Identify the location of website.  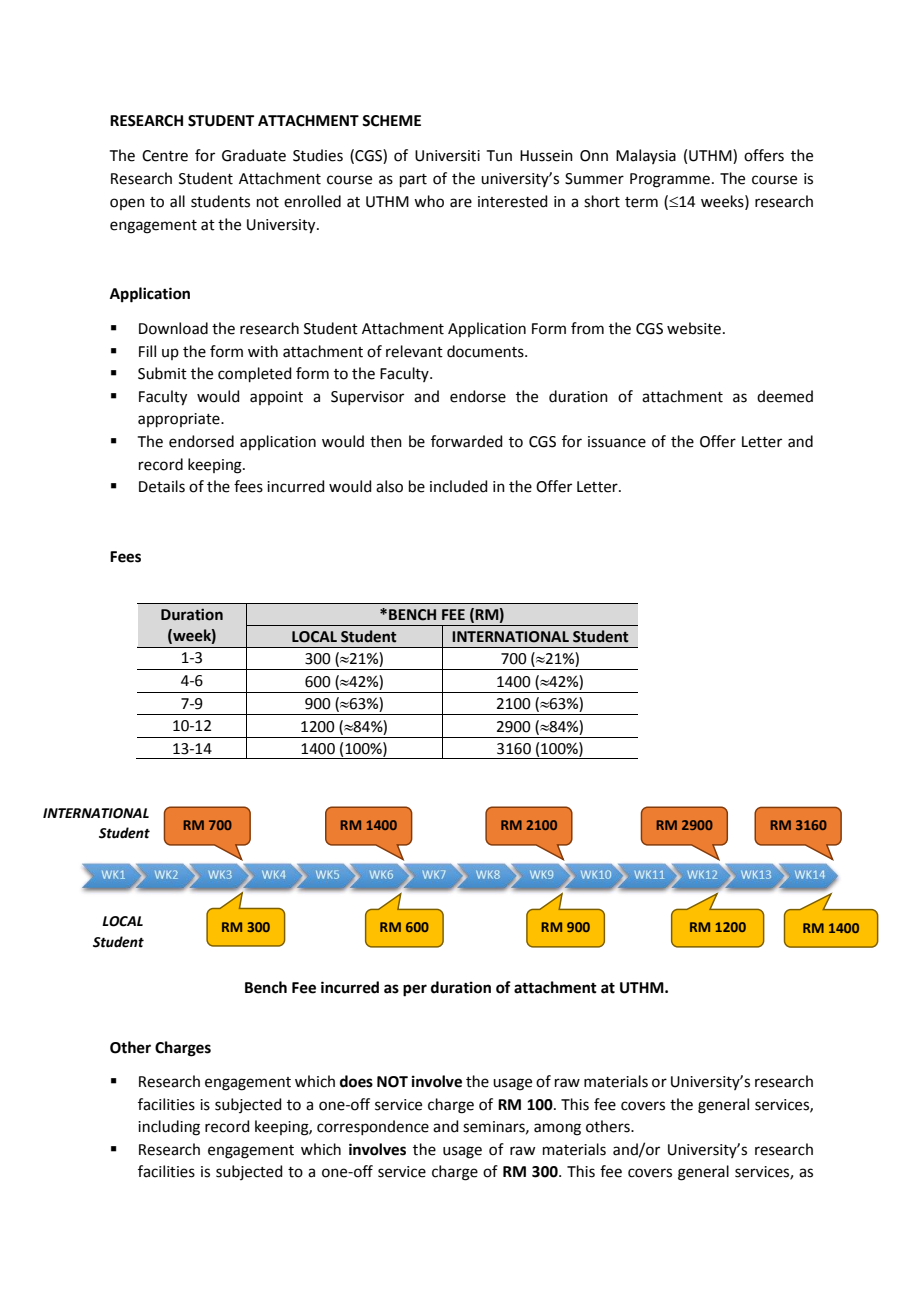
(694, 328).
